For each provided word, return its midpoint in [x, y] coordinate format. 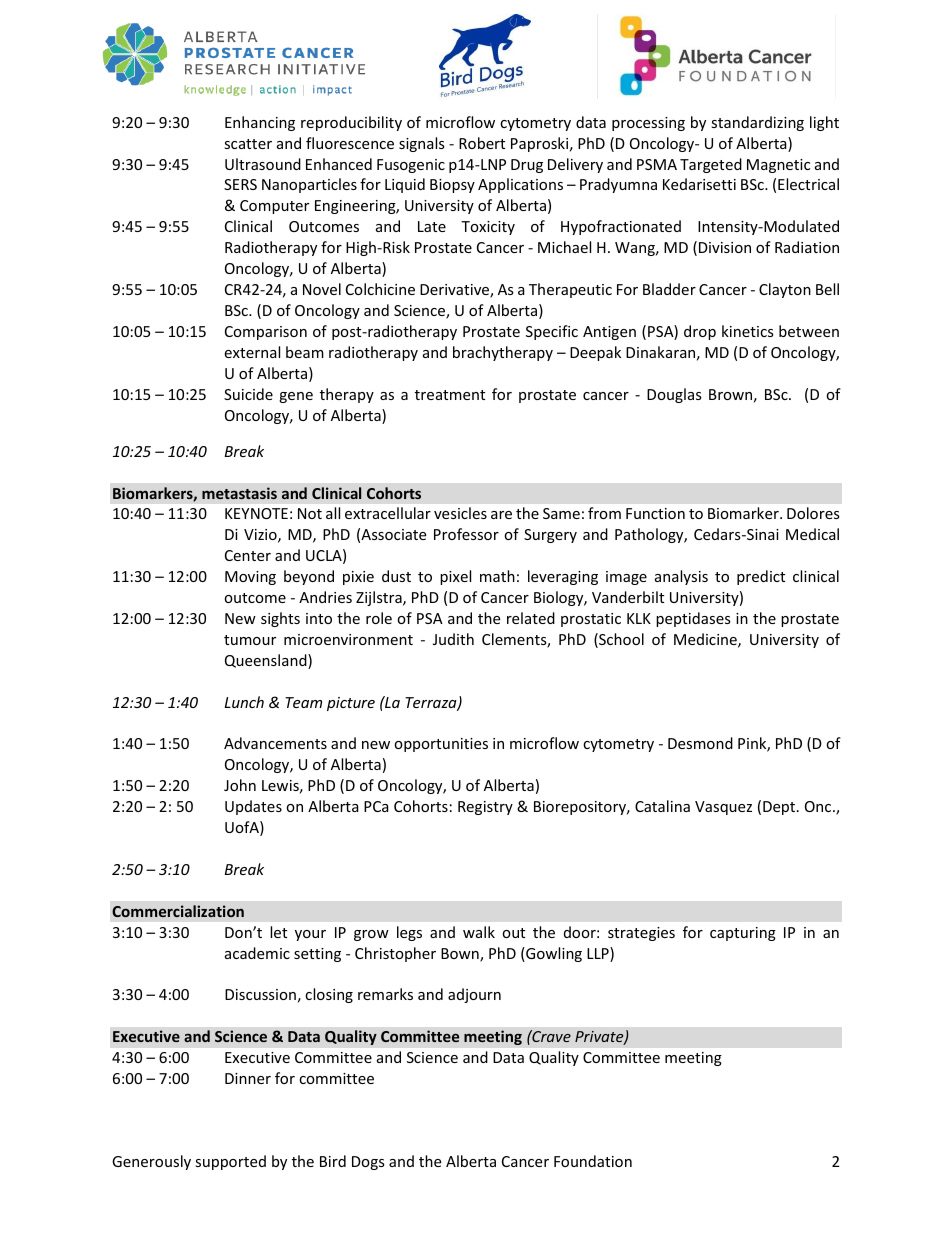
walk [479, 932]
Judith [453, 639]
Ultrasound [263, 164]
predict [761, 577]
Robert [482, 143]
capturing [743, 934]
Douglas [674, 395]
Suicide [248, 394]
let [278, 932]
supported [230, 1162]
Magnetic [778, 166]
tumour [250, 640]
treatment [450, 395]
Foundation [593, 1161]
